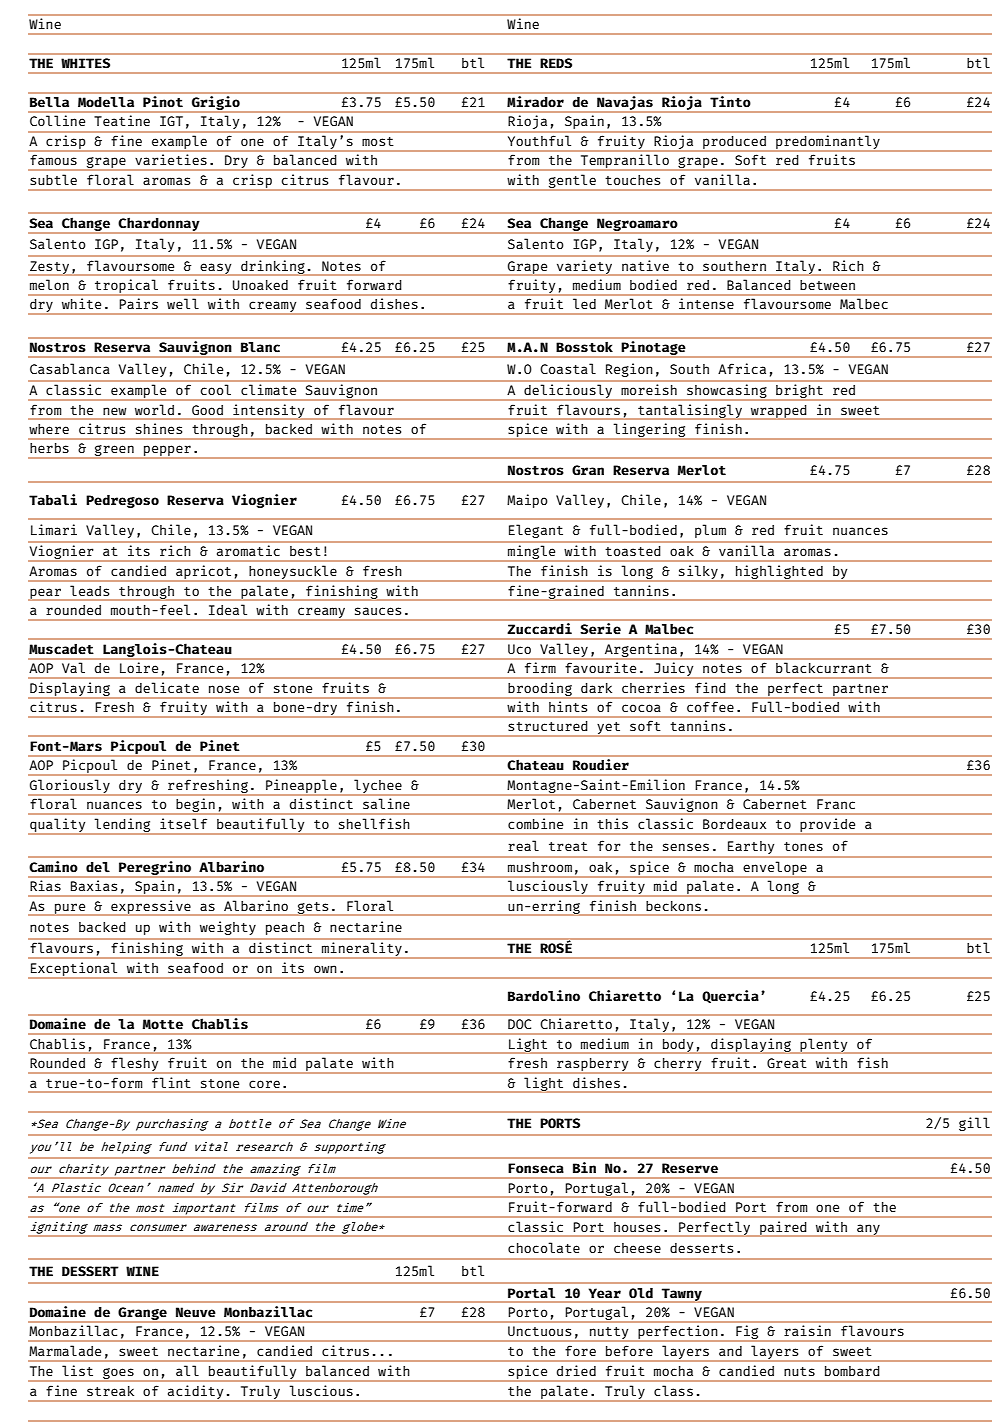 Image resolution: width=1006 pixels, height=1423 pixels. What do you see at coordinates (118, 1374) in the page?
I see `goes` at bounding box center [118, 1374].
